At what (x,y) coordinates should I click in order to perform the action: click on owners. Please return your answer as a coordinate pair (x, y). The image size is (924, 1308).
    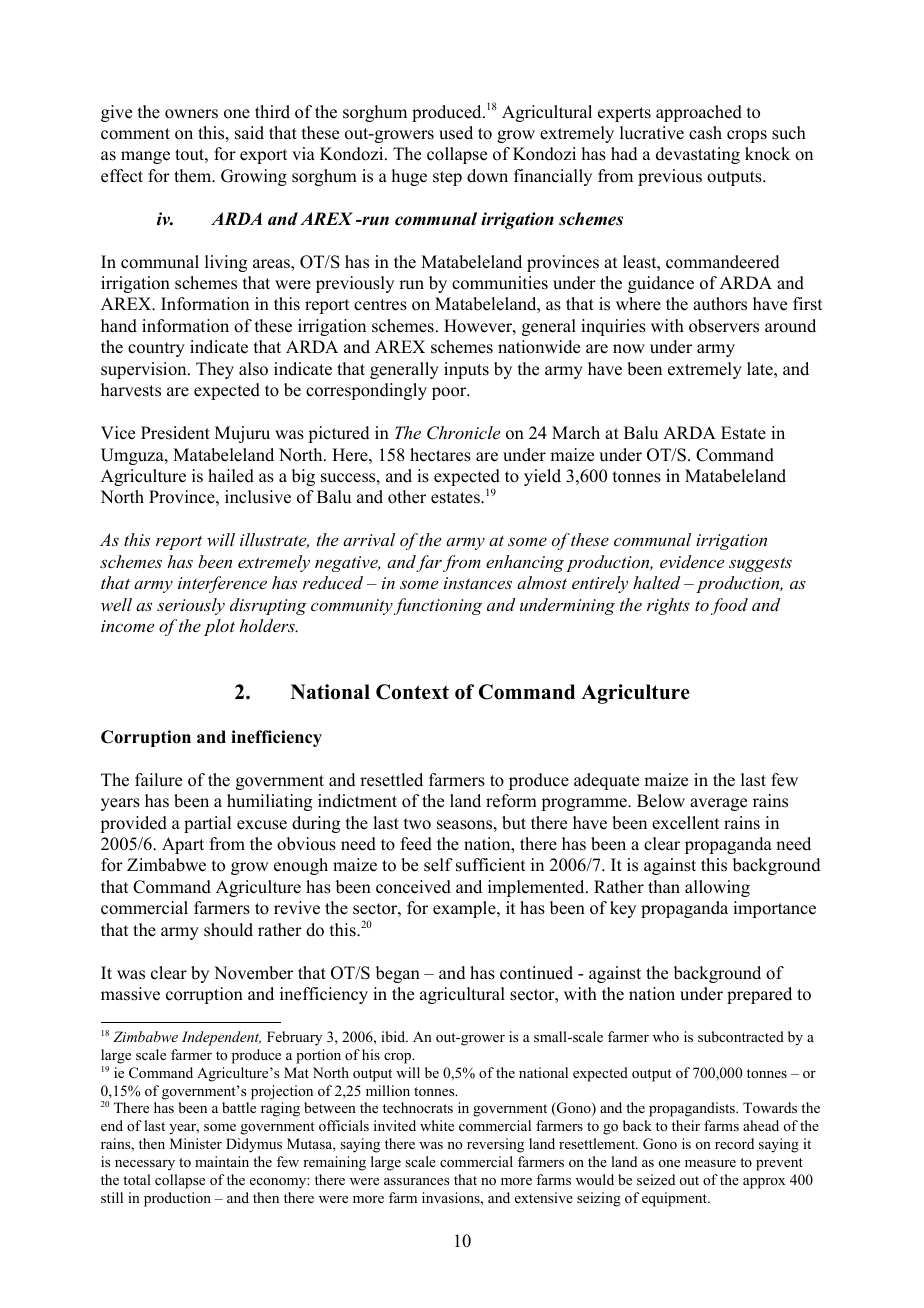
    Looking at the image, I should click on (191, 114).
